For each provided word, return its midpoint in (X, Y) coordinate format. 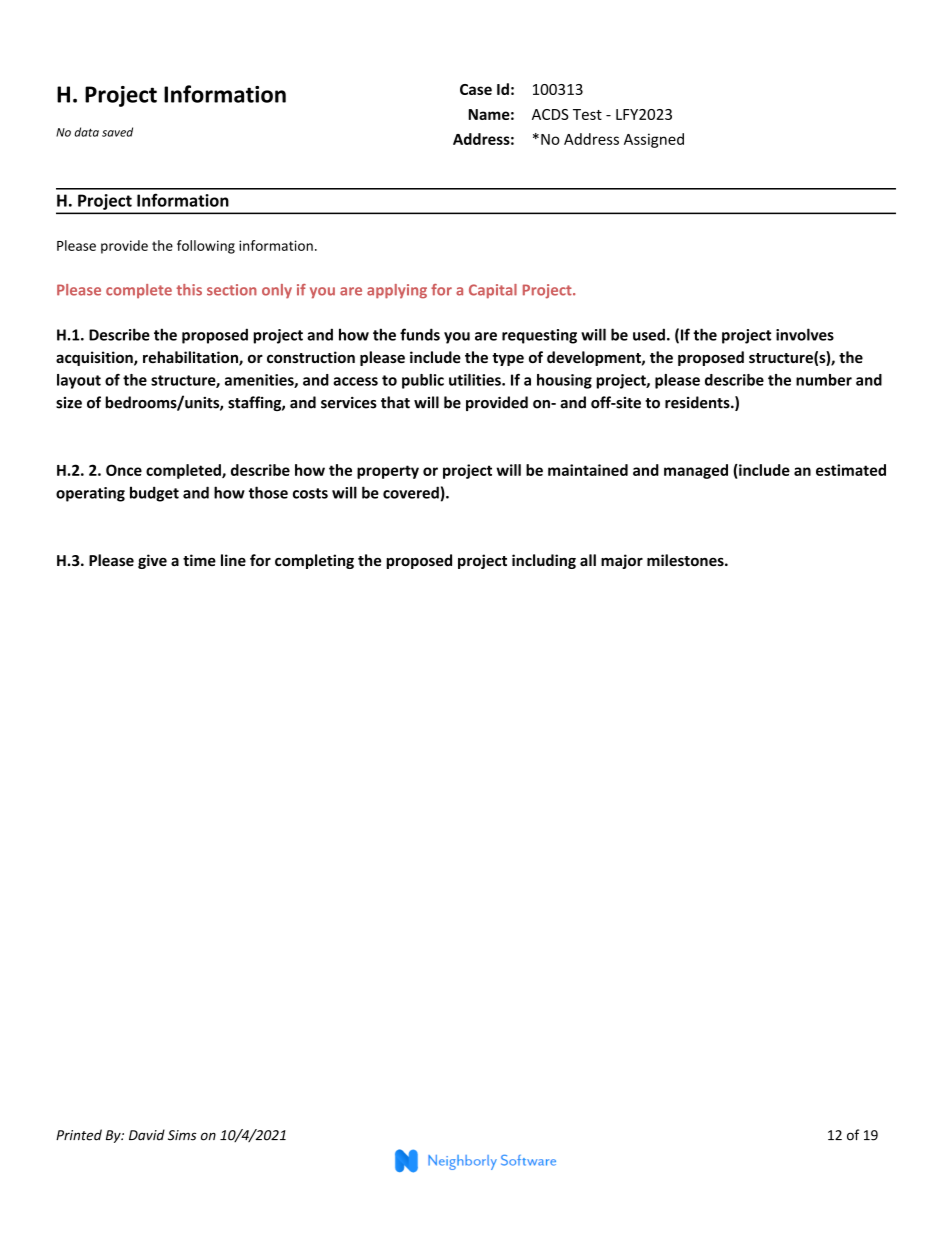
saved (117, 132)
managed (696, 471)
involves (805, 334)
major (622, 561)
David (147, 1135)
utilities (476, 380)
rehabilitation (191, 358)
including (544, 561)
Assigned (654, 140)
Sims (182, 1135)
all (588, 560)
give (152, 561)
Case (476, 89)
